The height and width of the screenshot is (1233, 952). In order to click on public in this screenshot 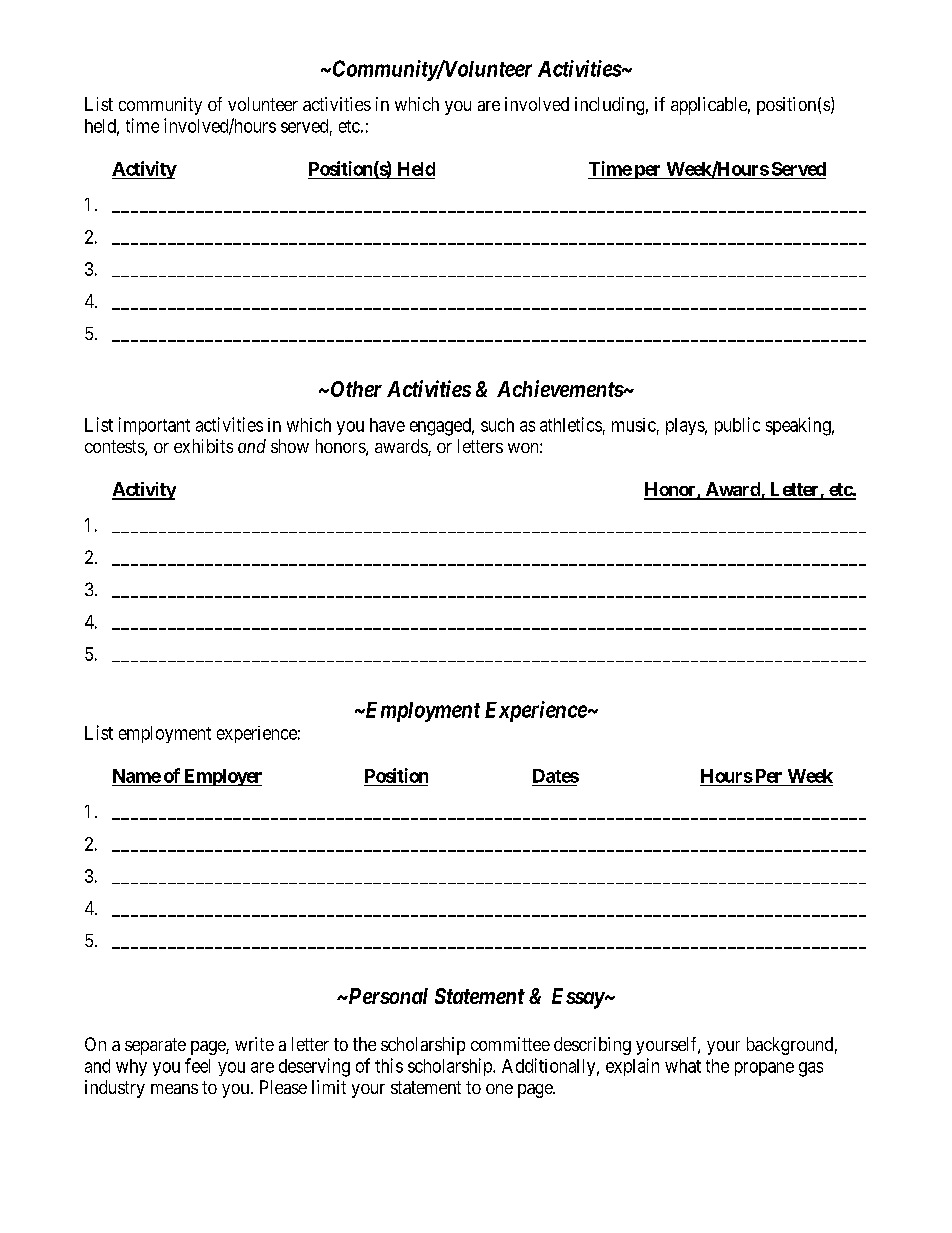, I will do `click(737, 426)`.
